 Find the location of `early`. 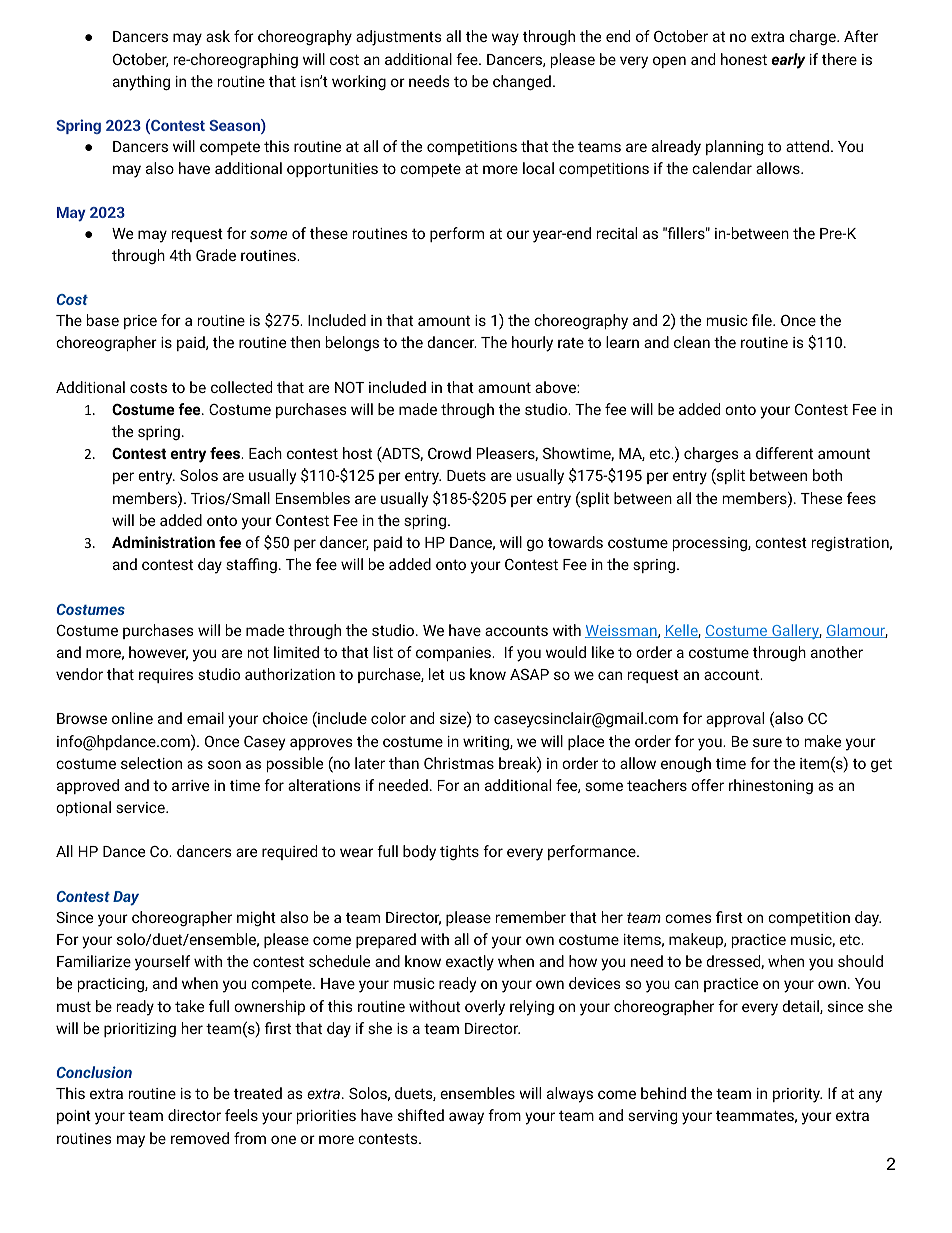

early is located at coordinates (788, 61).
